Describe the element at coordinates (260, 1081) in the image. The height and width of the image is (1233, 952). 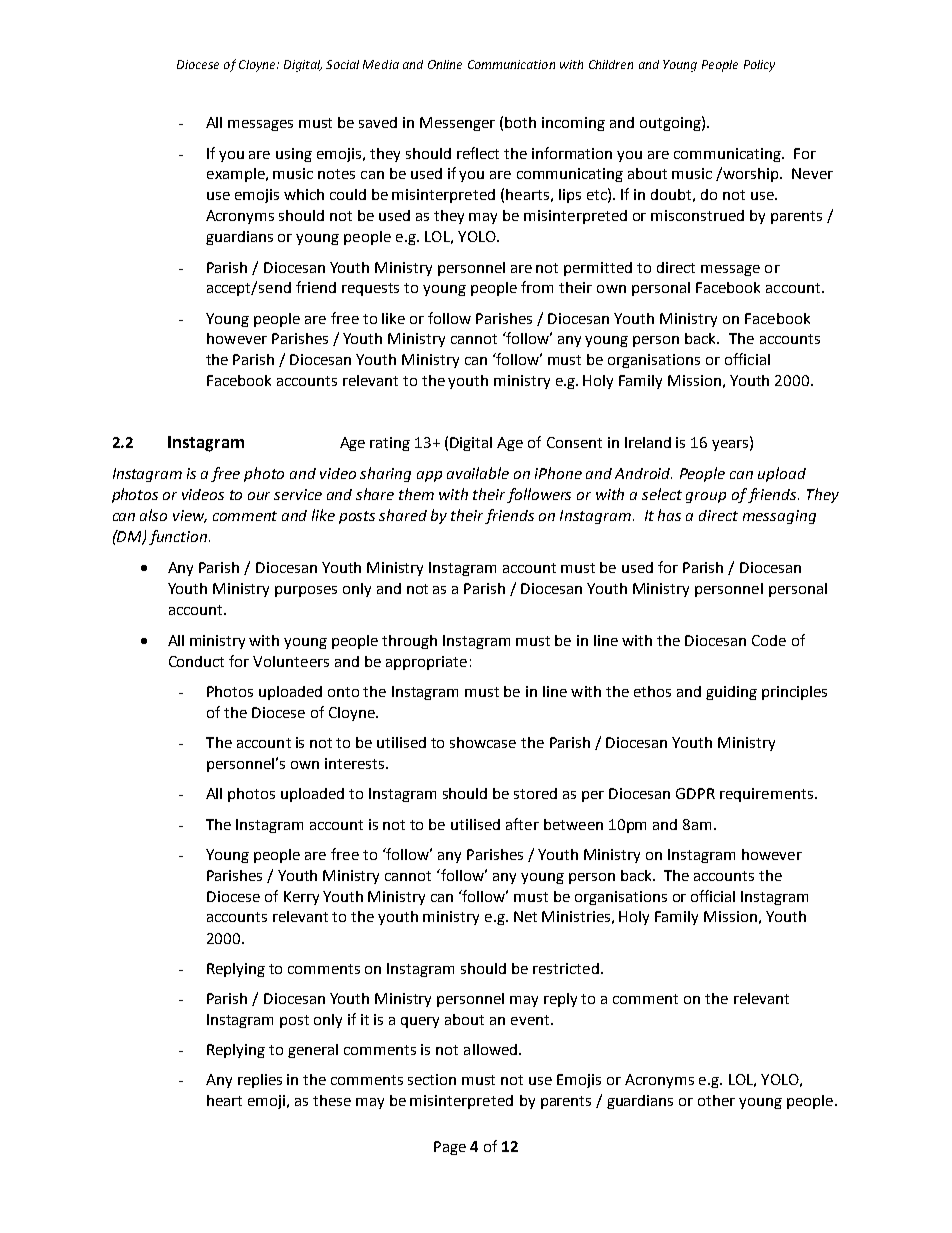
I see `replies` at that location.
